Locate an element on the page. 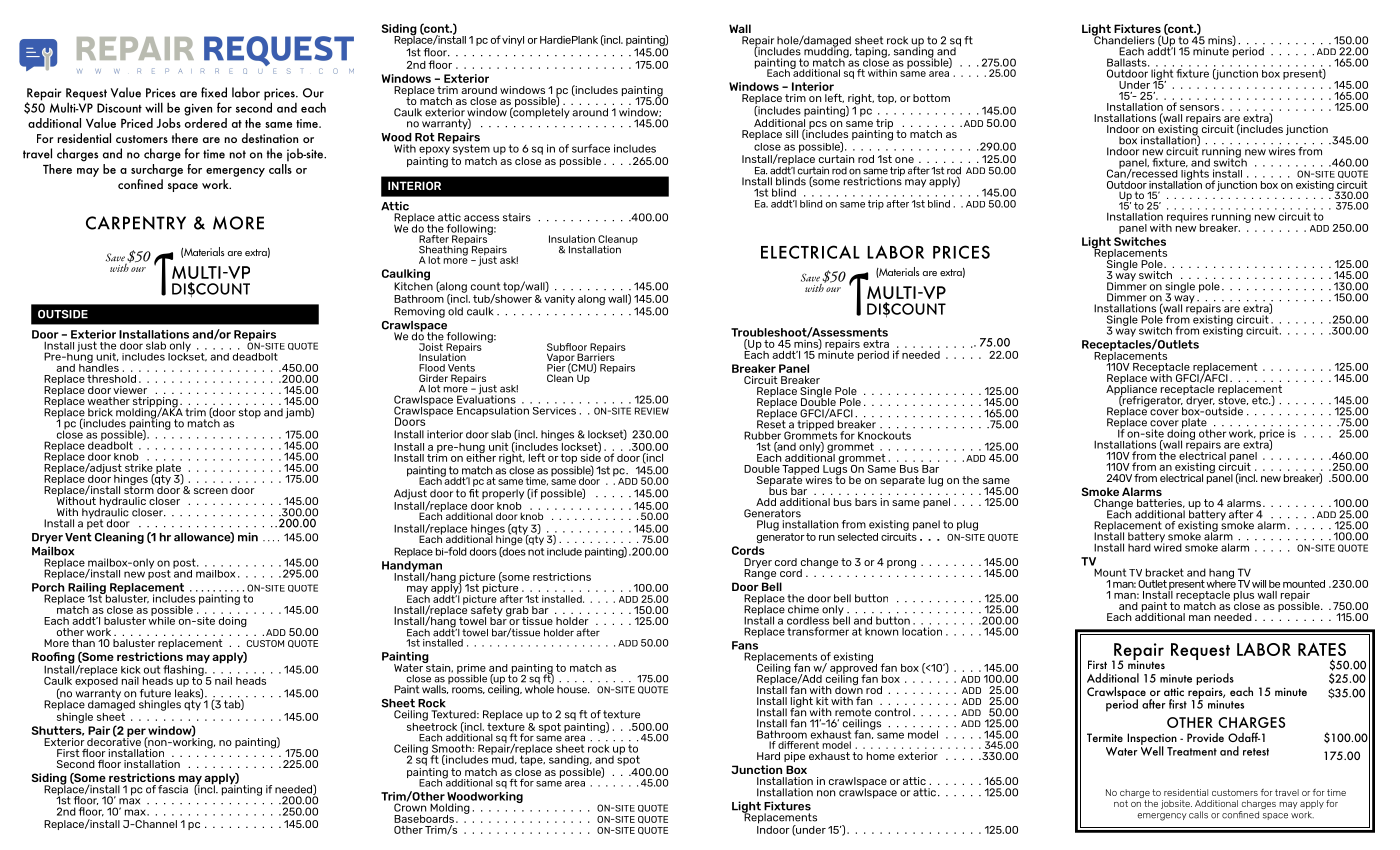  REVIEW is located at coordinates (652, 411).
